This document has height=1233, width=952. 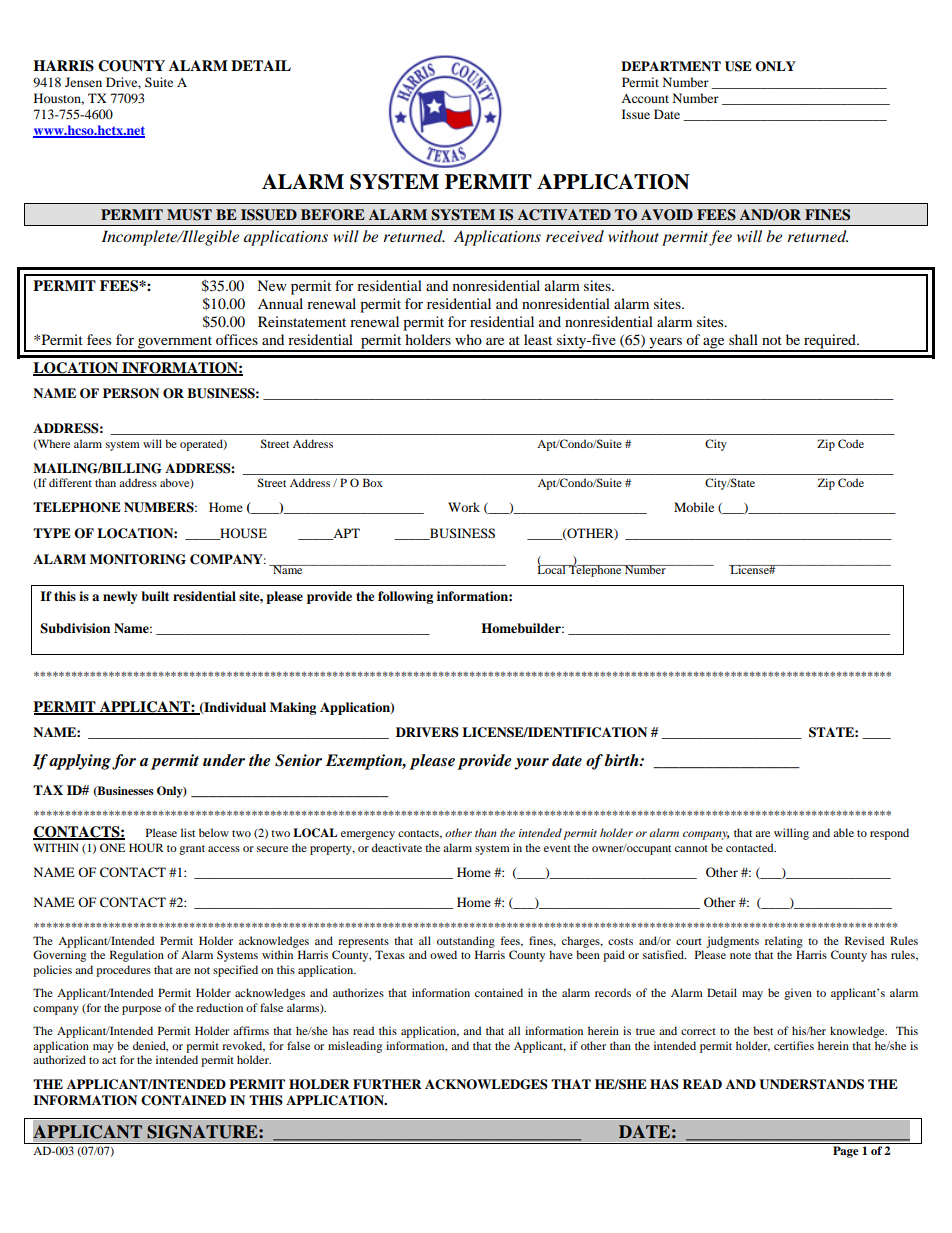 What do you see at coordinates (694, 507) in the document?
I see `Mobile` at bounding box center [694, 507].
